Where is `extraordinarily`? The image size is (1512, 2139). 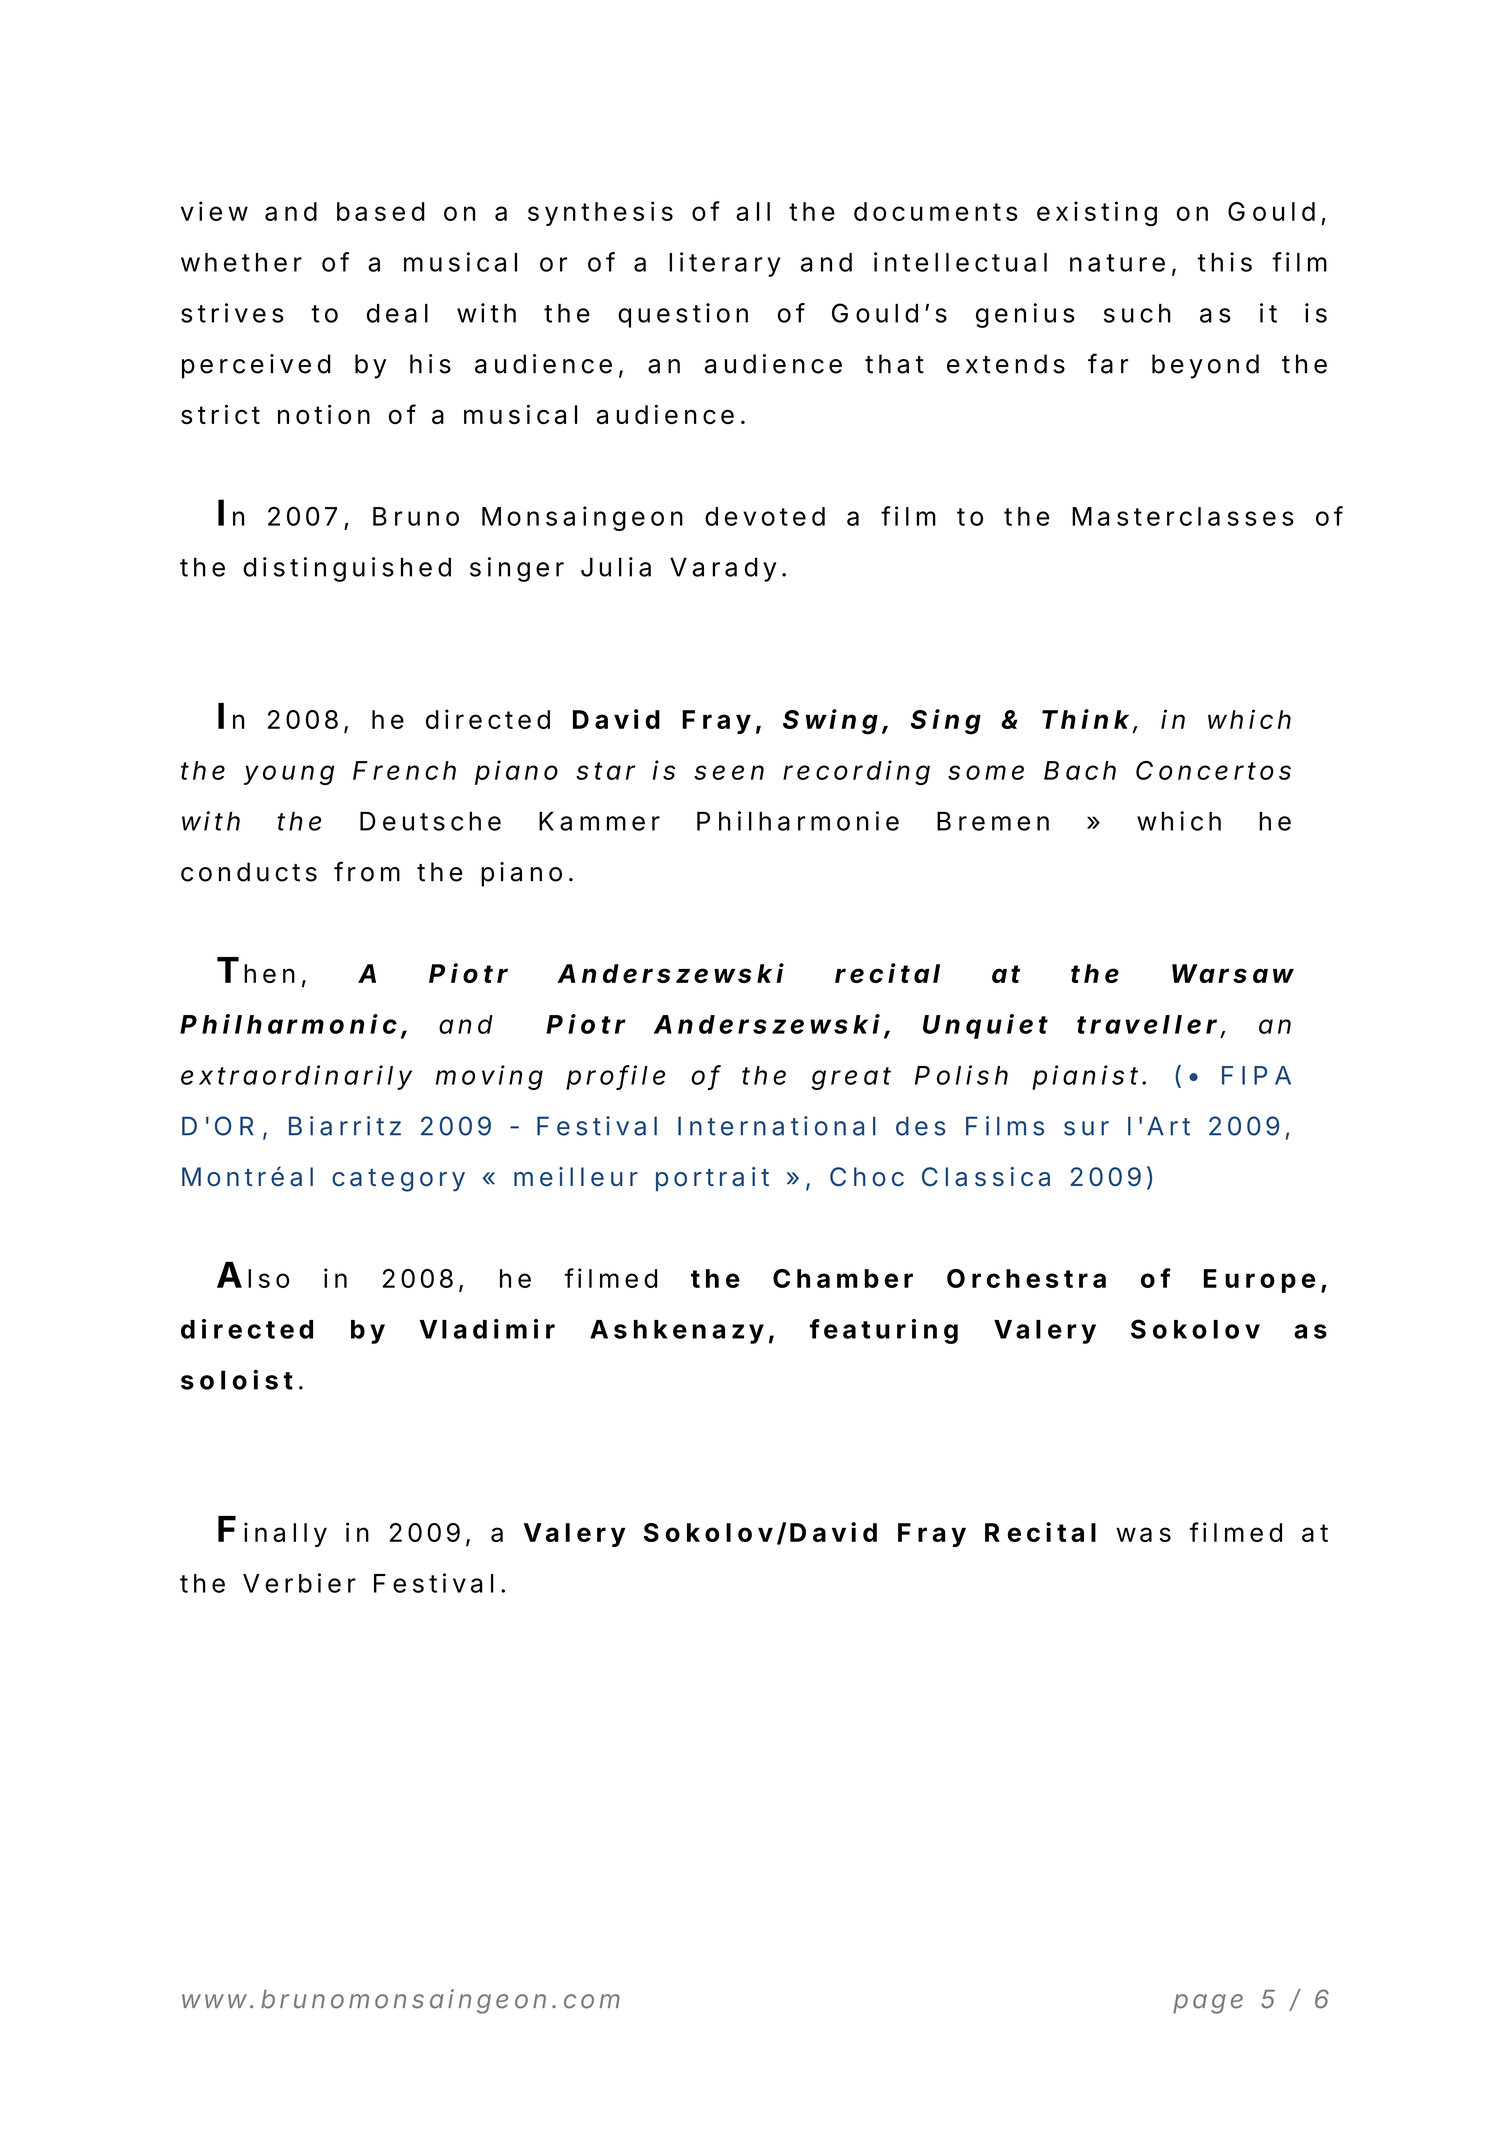 extraordinarily is located at coordinates (296, 1077).
